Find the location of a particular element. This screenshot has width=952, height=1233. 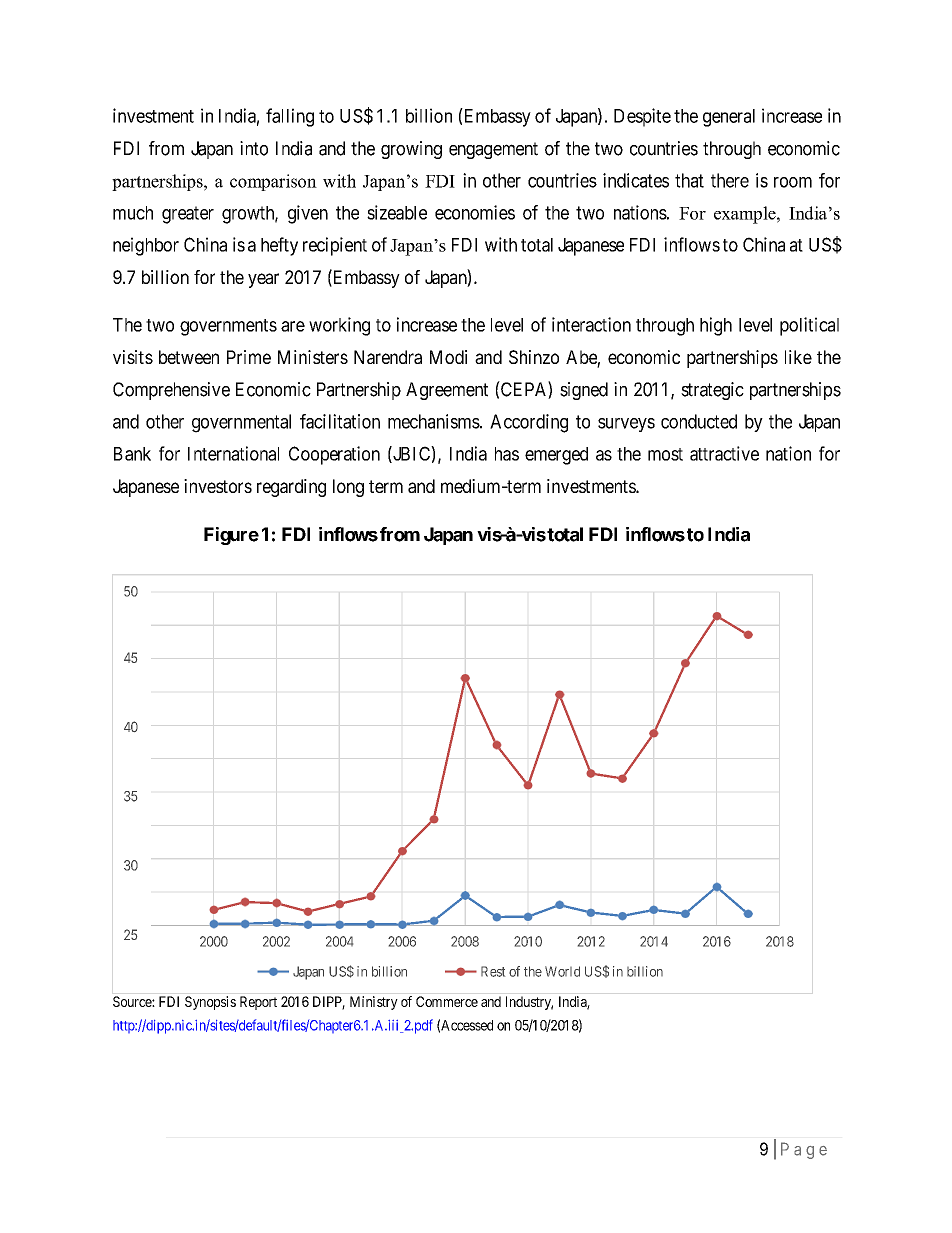

engagement is located at coordinates (493, 150).
